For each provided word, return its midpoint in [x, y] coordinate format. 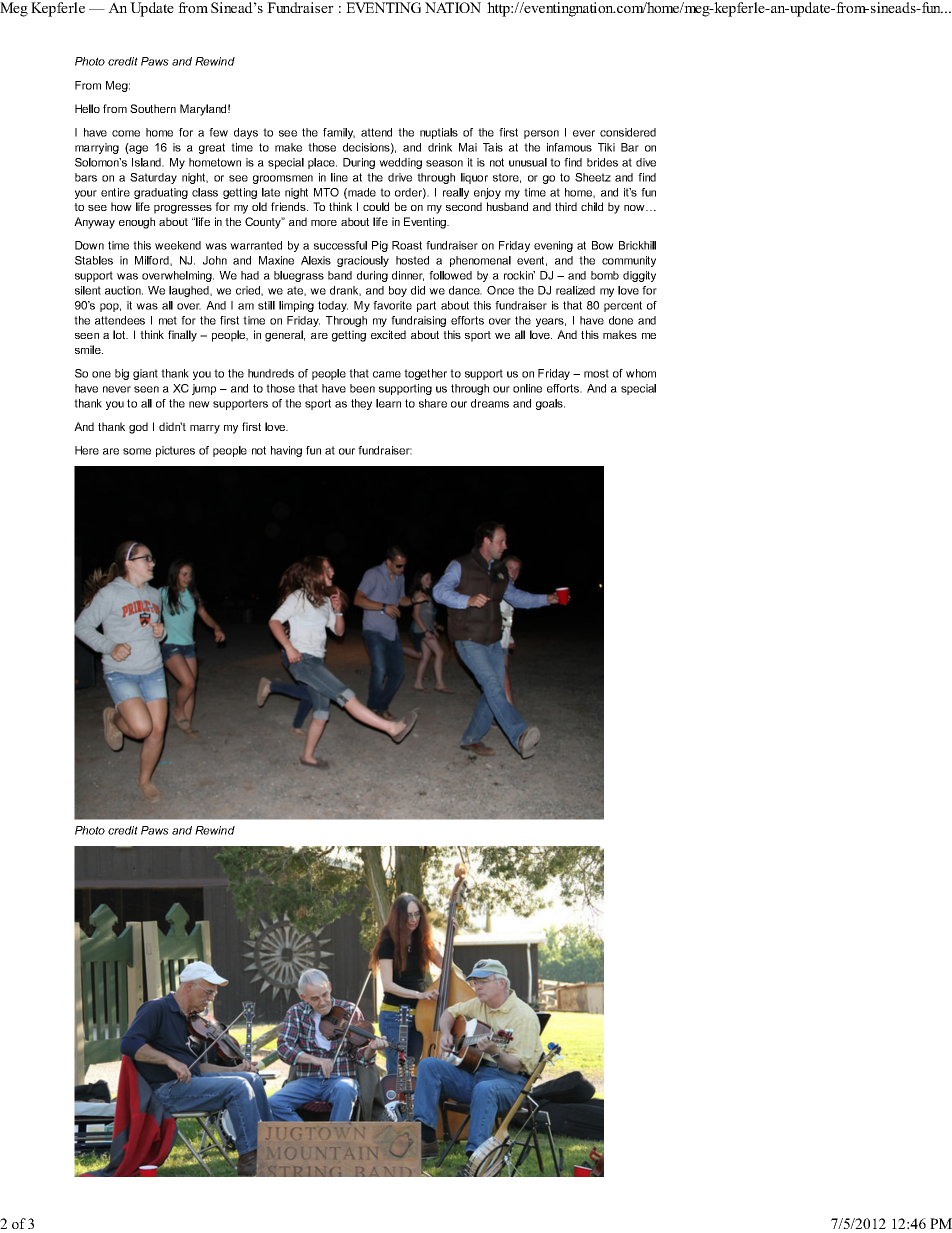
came [387, 374]
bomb [605, 275]
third [566, 206]
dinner [408, 276]
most [596, 373]
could [376, 206]
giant [145, 374]
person [541, 134]
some [137, 451]
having [286, 451]
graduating [161, 193]
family [339, 133]
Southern [153, 108]
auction [124, 290]
